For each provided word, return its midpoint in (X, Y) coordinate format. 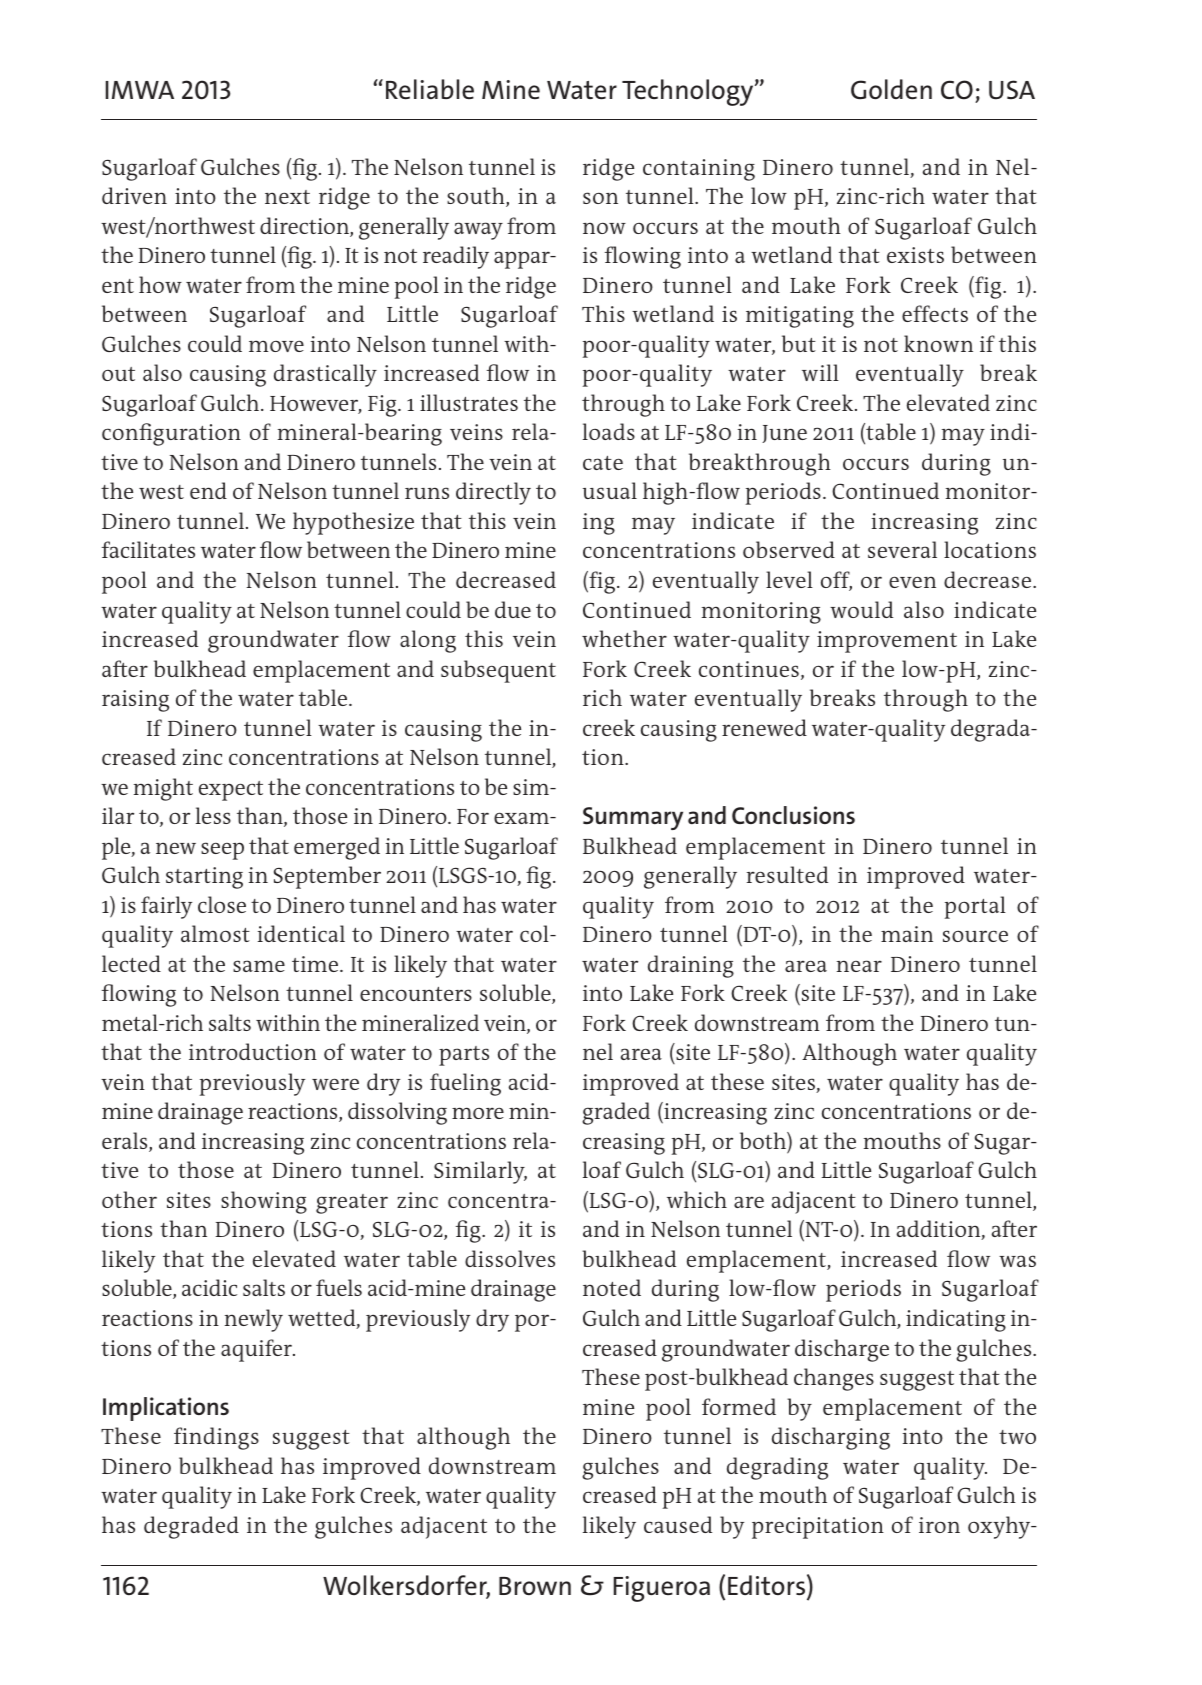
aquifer (257, 1350)
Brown (535, 1586)
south (477, 197)
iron (939, 1525)
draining (691, 966)
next (287, 197)
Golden (891, 89)
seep (222, 851)
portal (975, 907)
